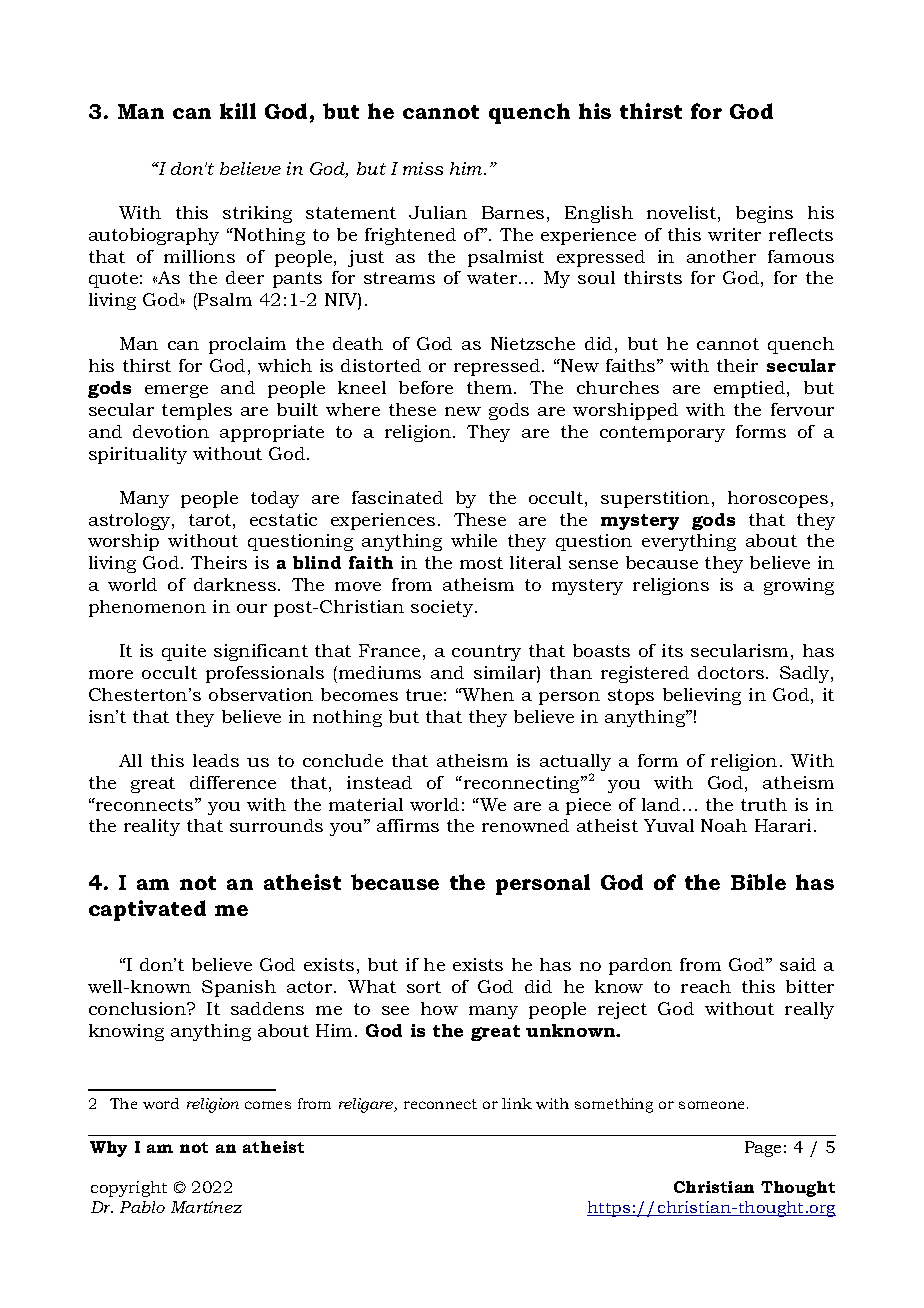  I want to click on spirituality, so click(138, 455).
